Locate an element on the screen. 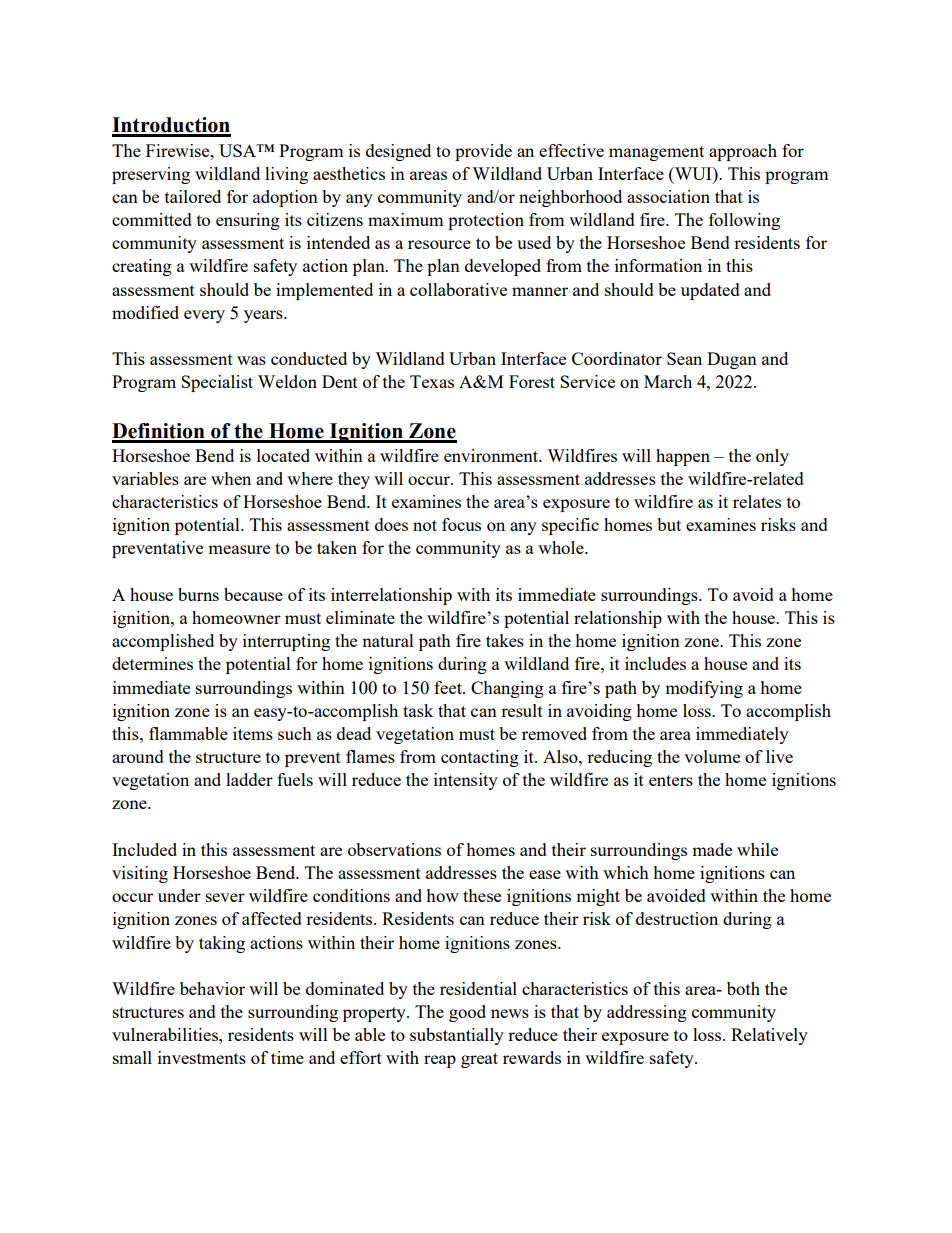  association is located at coordinates (668, 196).
